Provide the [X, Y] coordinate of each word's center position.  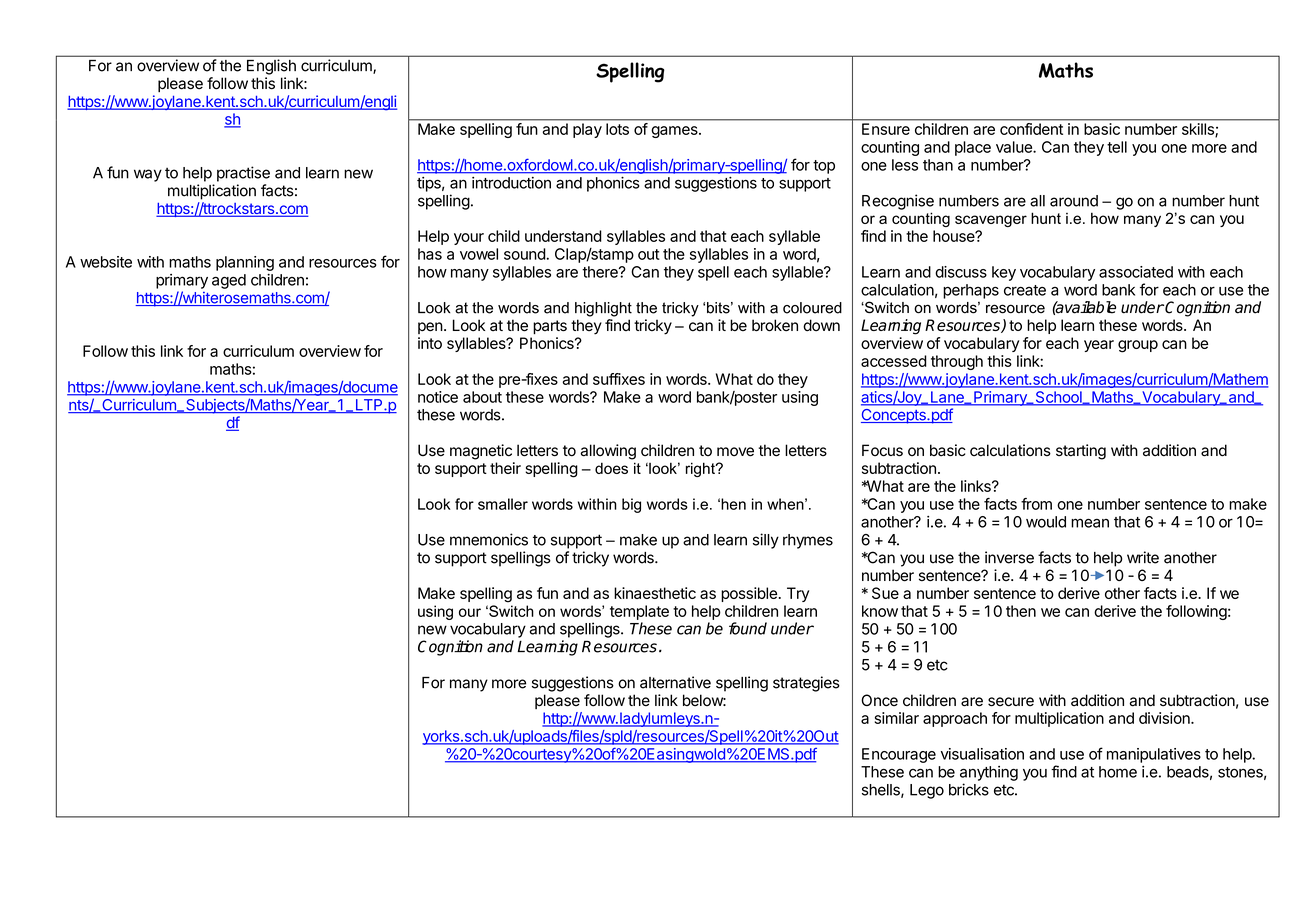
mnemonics [489, 539]
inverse [1009, 557]
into [430, 343]
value [1015, 147]
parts [550, 327]
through [957, 362]
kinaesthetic [655, 593]
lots [617, 129]
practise [243, 174]
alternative [675, 682]
